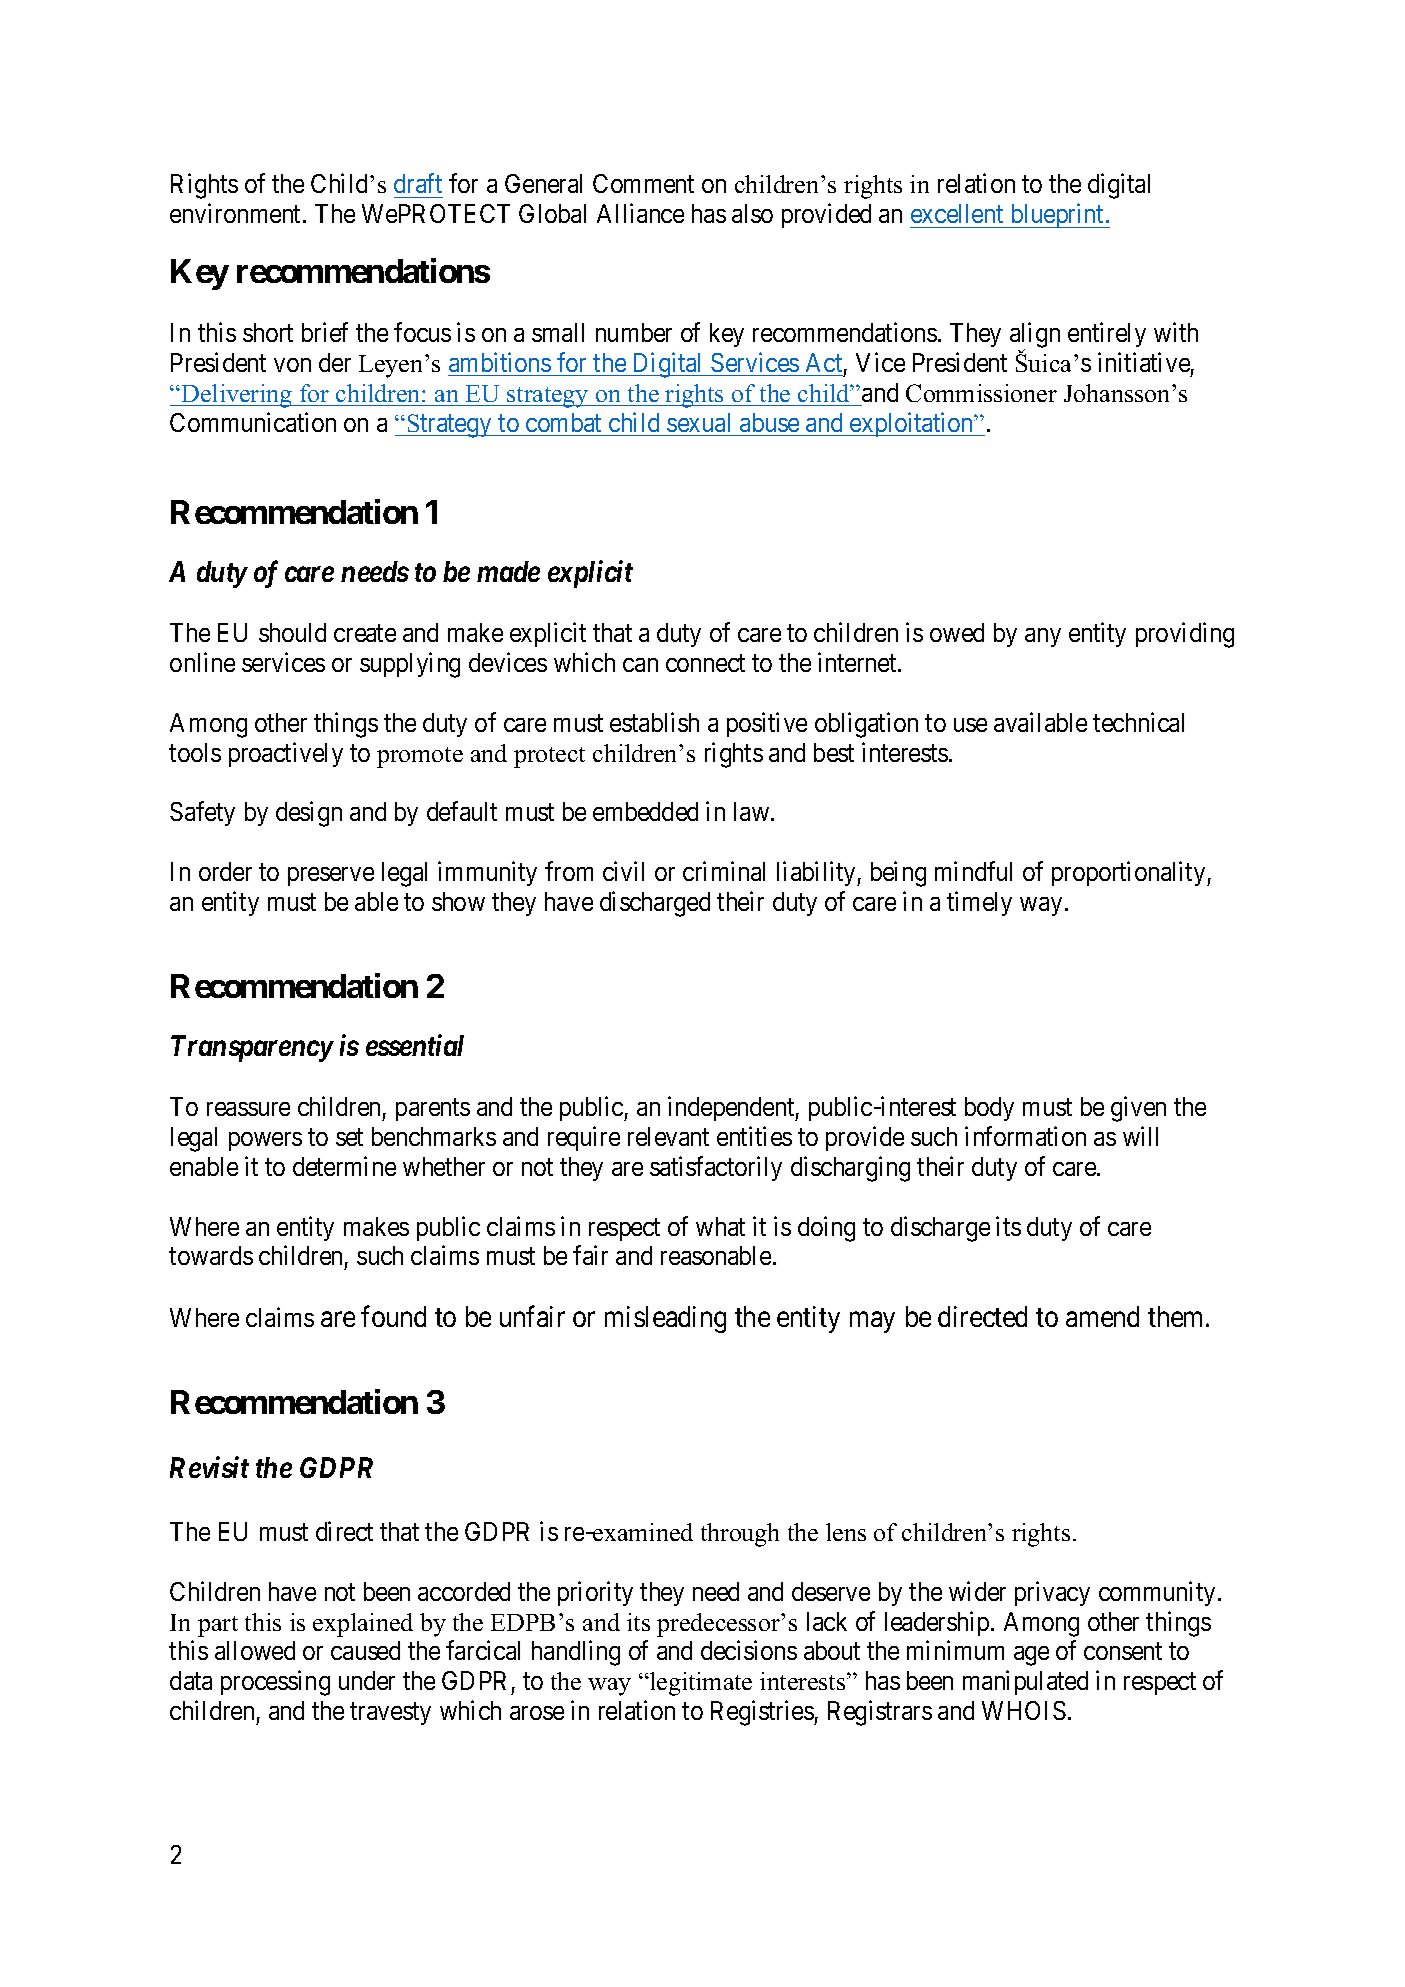 This image has height=1987, width=1405. Describe the element at coordinates (237, 213) in the image. I see `environment` at that location.
